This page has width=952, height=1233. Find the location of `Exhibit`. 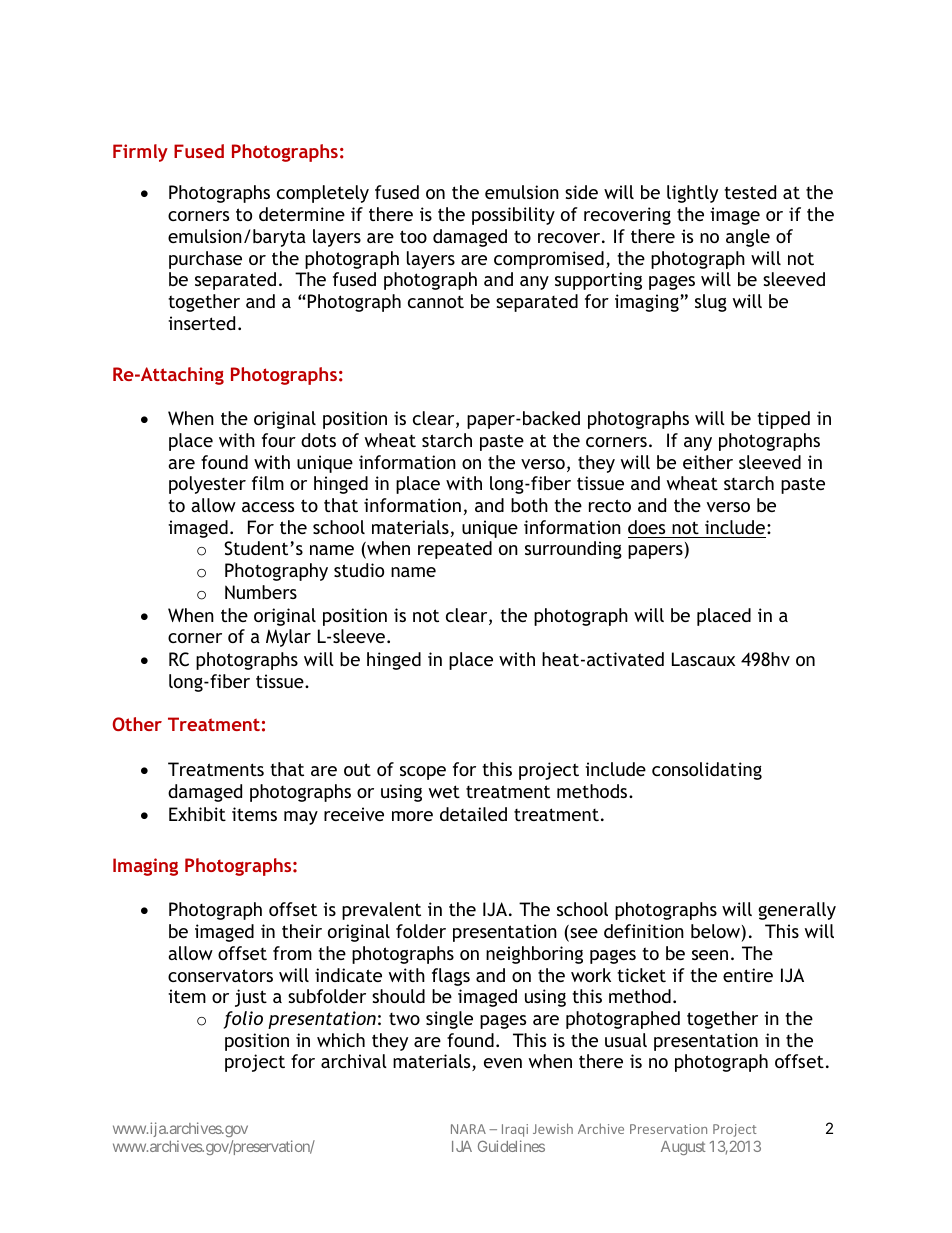

Exhibit is located at coordinates (197, 814).
